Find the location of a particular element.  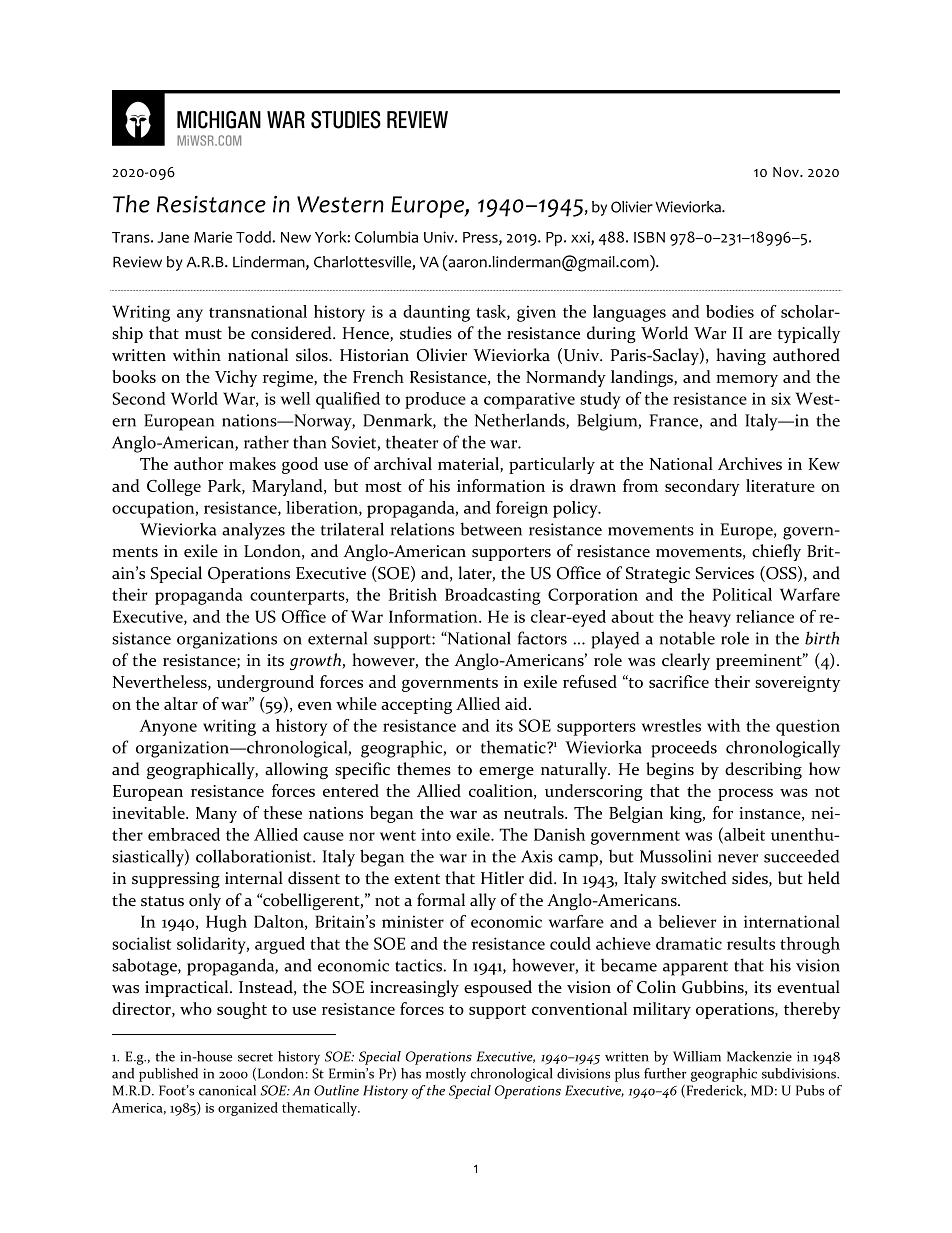

Mackenzie is located at coordinates (759, 1056).
